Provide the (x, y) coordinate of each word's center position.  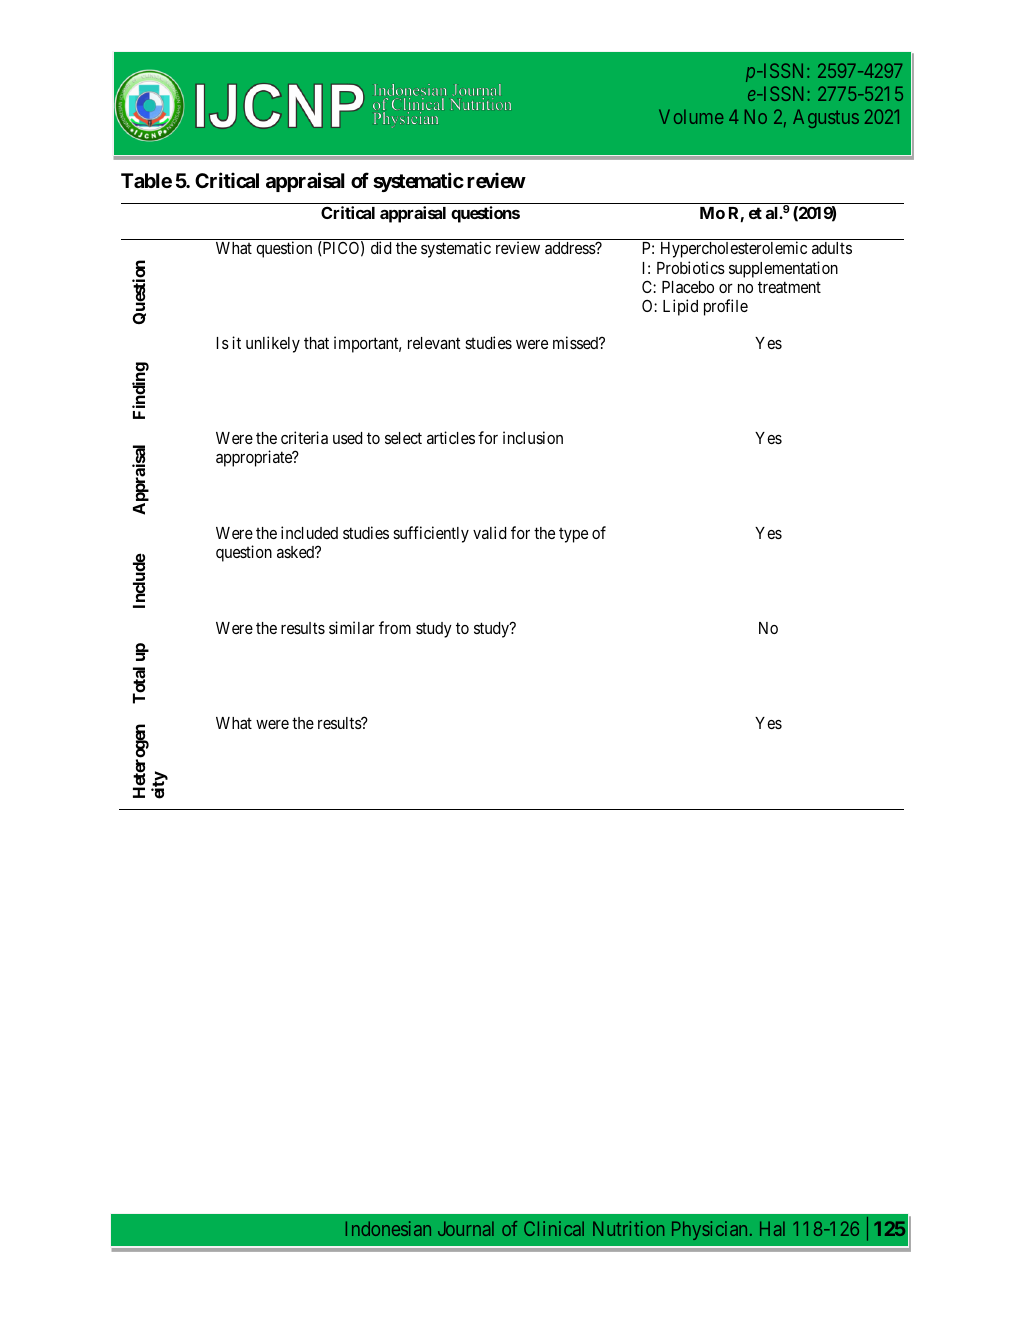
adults (832, 248)
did (381, 247)
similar (352, 627)
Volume (691, 116)
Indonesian (388, 1228)
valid (489, 532)
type (573, 535)
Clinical (554, 1228)
